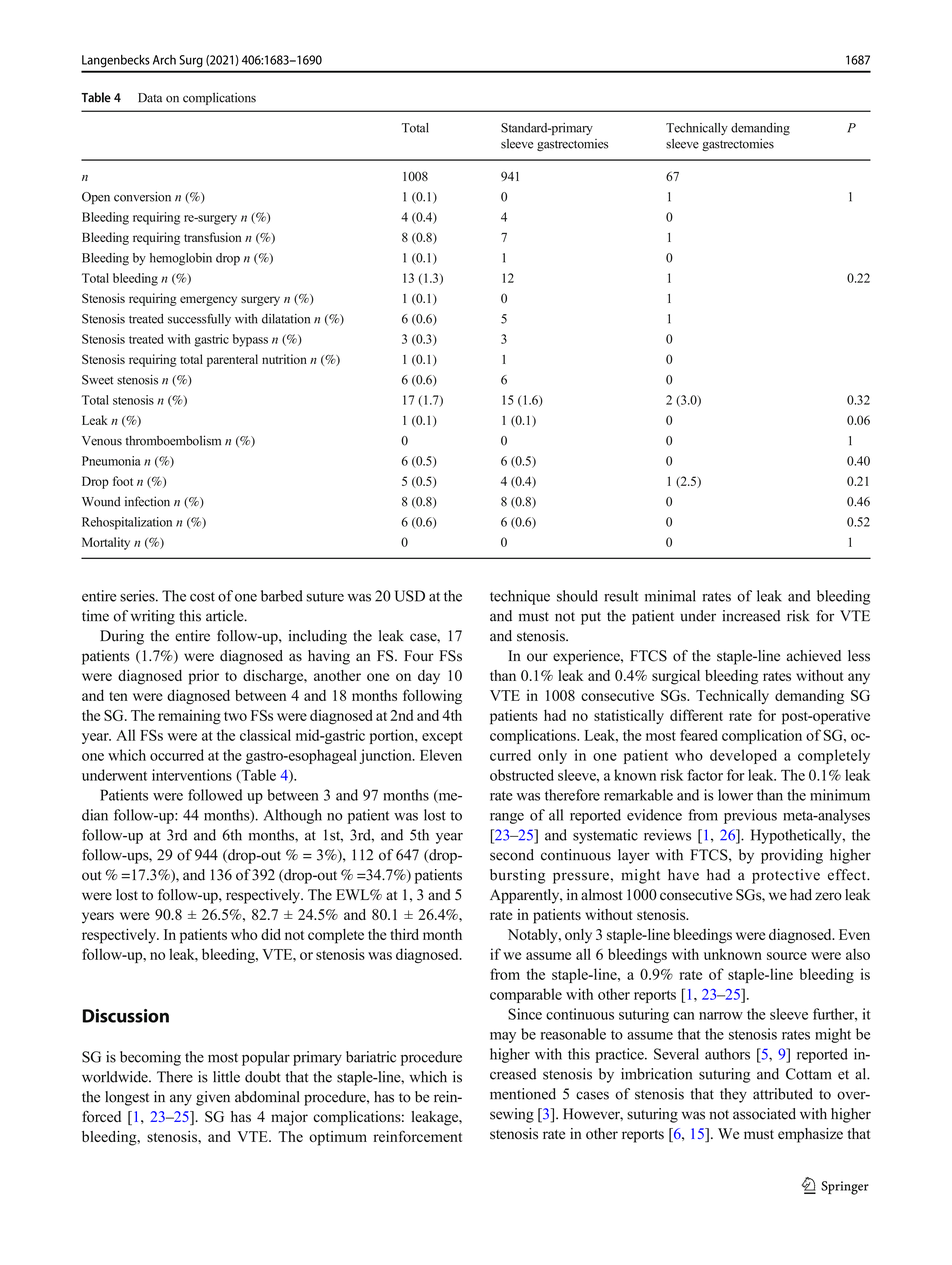  I want to click on thromboembolism, so click(173, 440).
